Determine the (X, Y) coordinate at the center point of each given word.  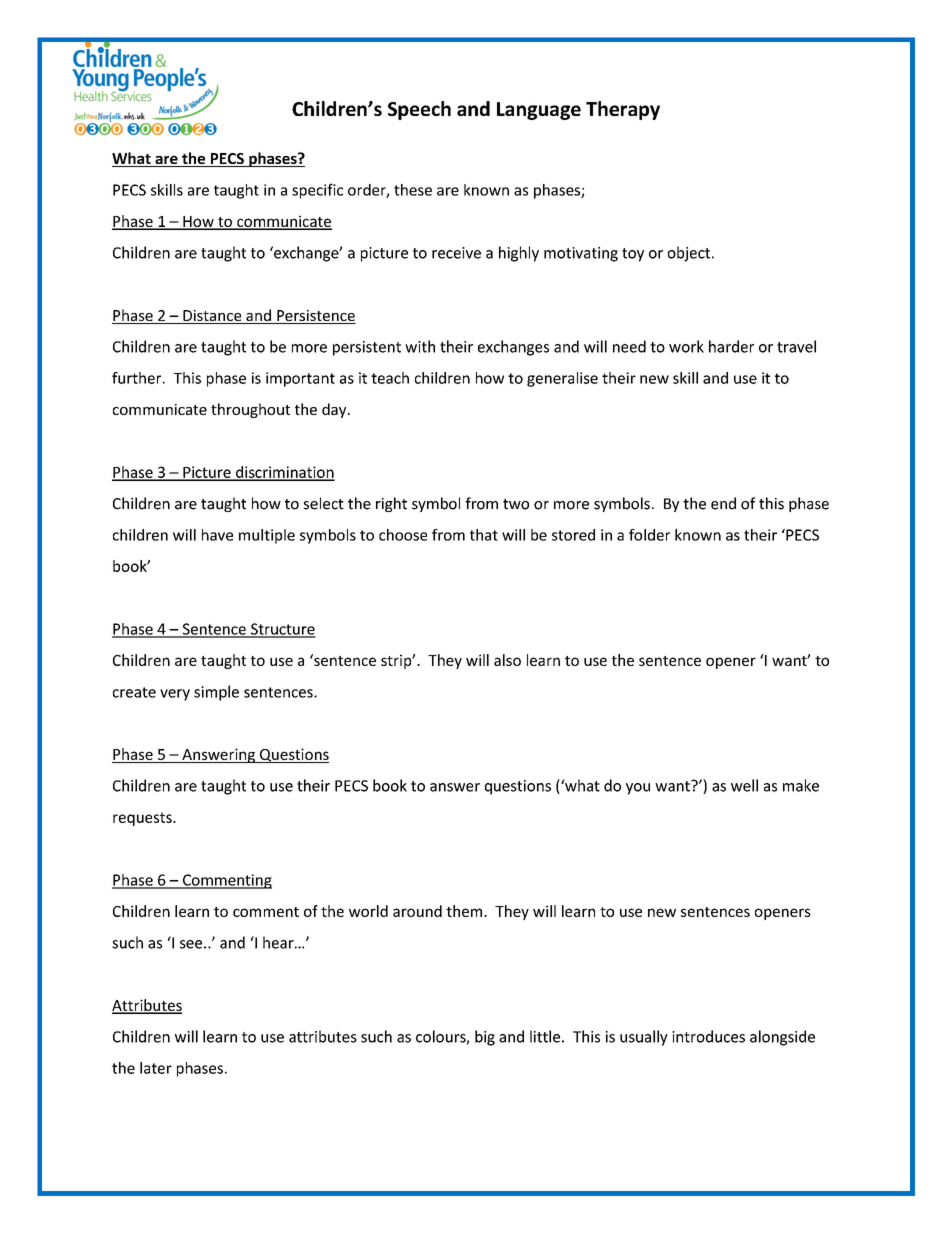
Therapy (623, 110)
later (156, 1068)
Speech (419, 110)
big (485, 1038)
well (744, 785)
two (516, 504)
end (723, 503)
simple (216, 693)
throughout (250, 410)
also (507, 660)
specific (317, 191)
